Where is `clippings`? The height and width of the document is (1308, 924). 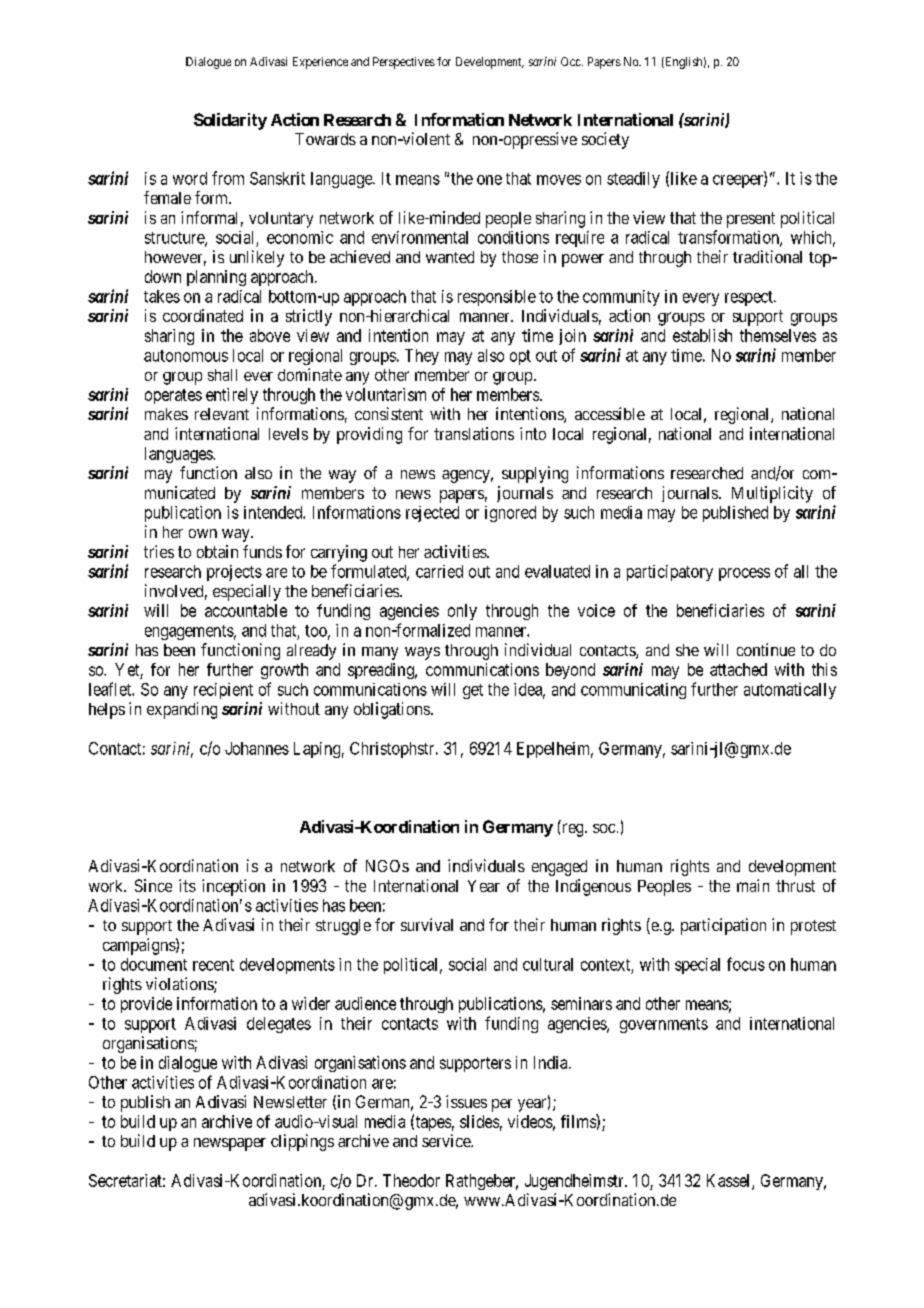 clippings is located at coordinates (302, 1142).
